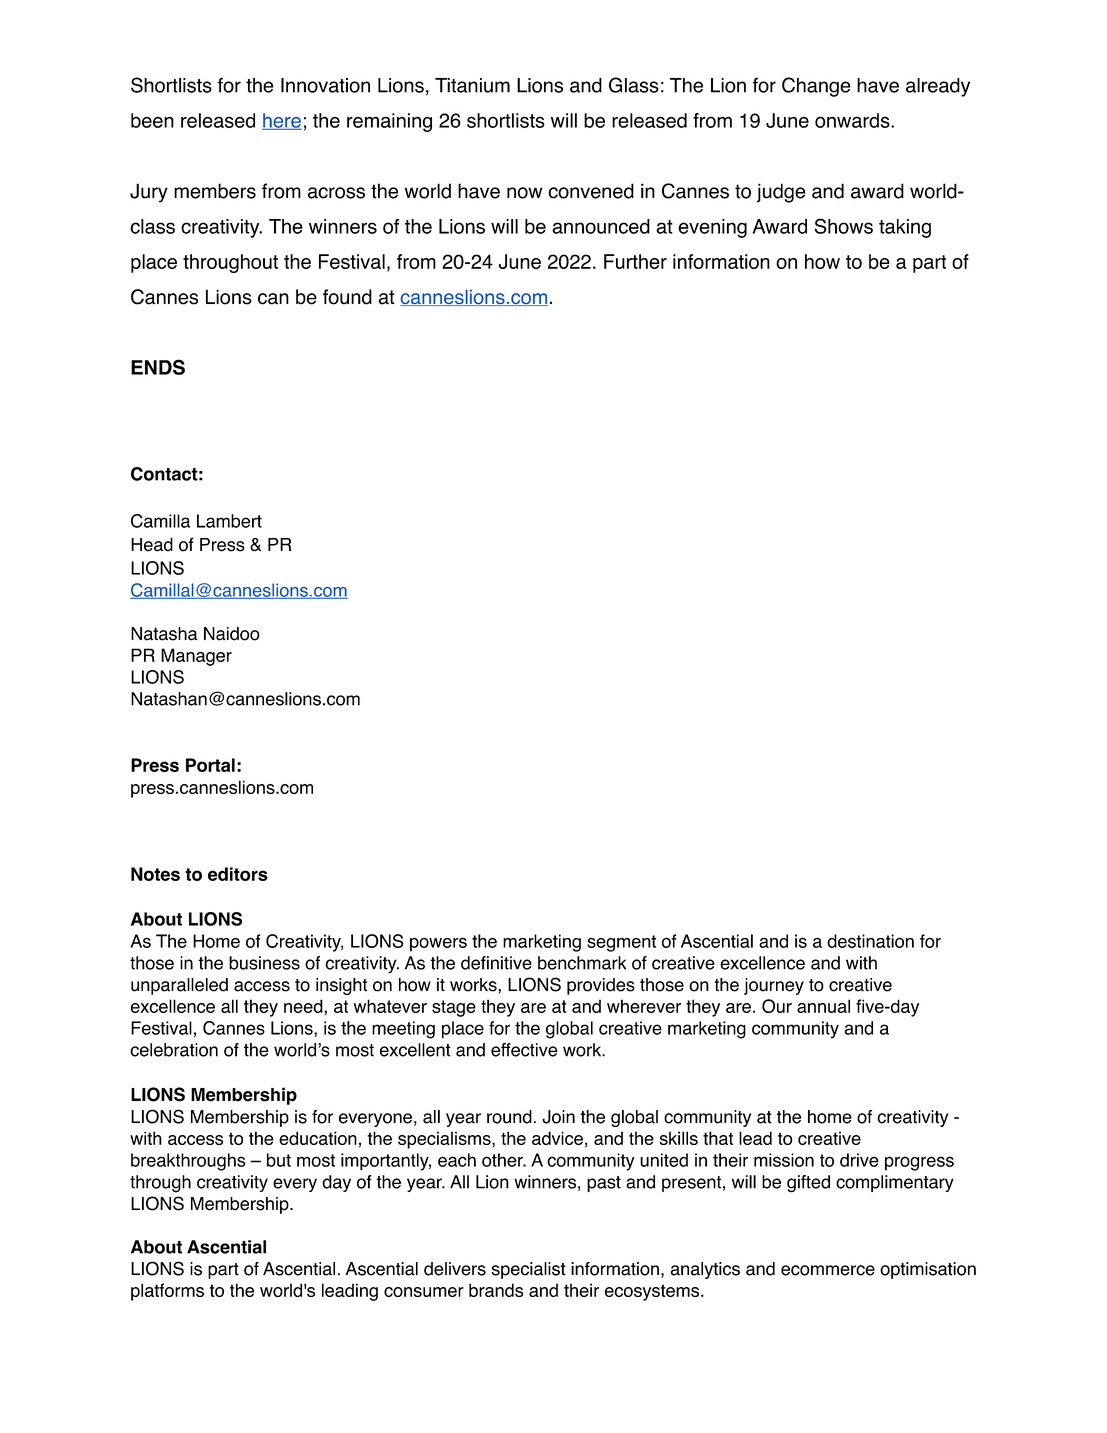  I want to click on segment, so click(621, 943).
